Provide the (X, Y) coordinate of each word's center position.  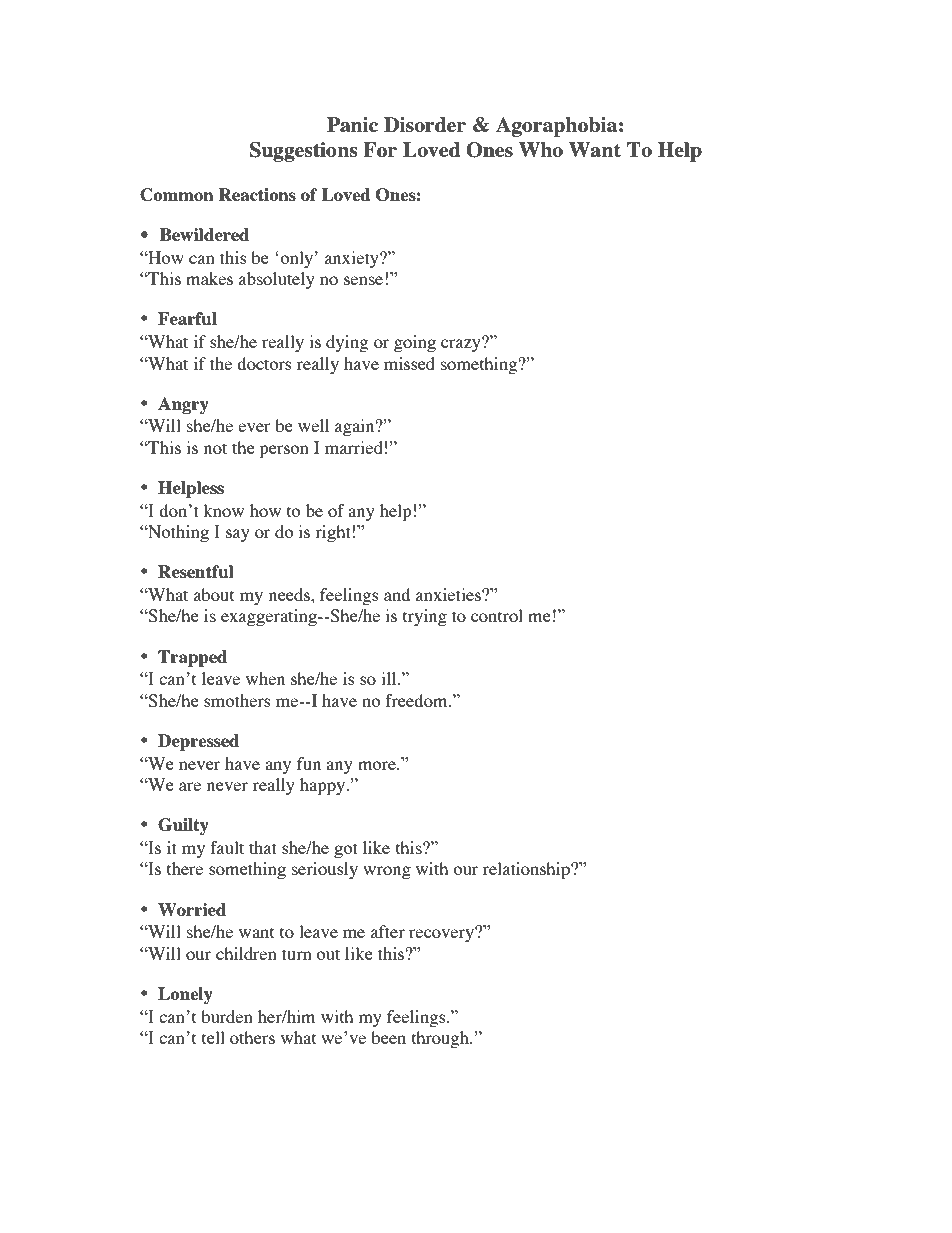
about (214, 594)
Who (541, 150)
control (497, 615)
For (380, 149)
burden (227, 1016)
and (397, 594)
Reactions (257, 194)
